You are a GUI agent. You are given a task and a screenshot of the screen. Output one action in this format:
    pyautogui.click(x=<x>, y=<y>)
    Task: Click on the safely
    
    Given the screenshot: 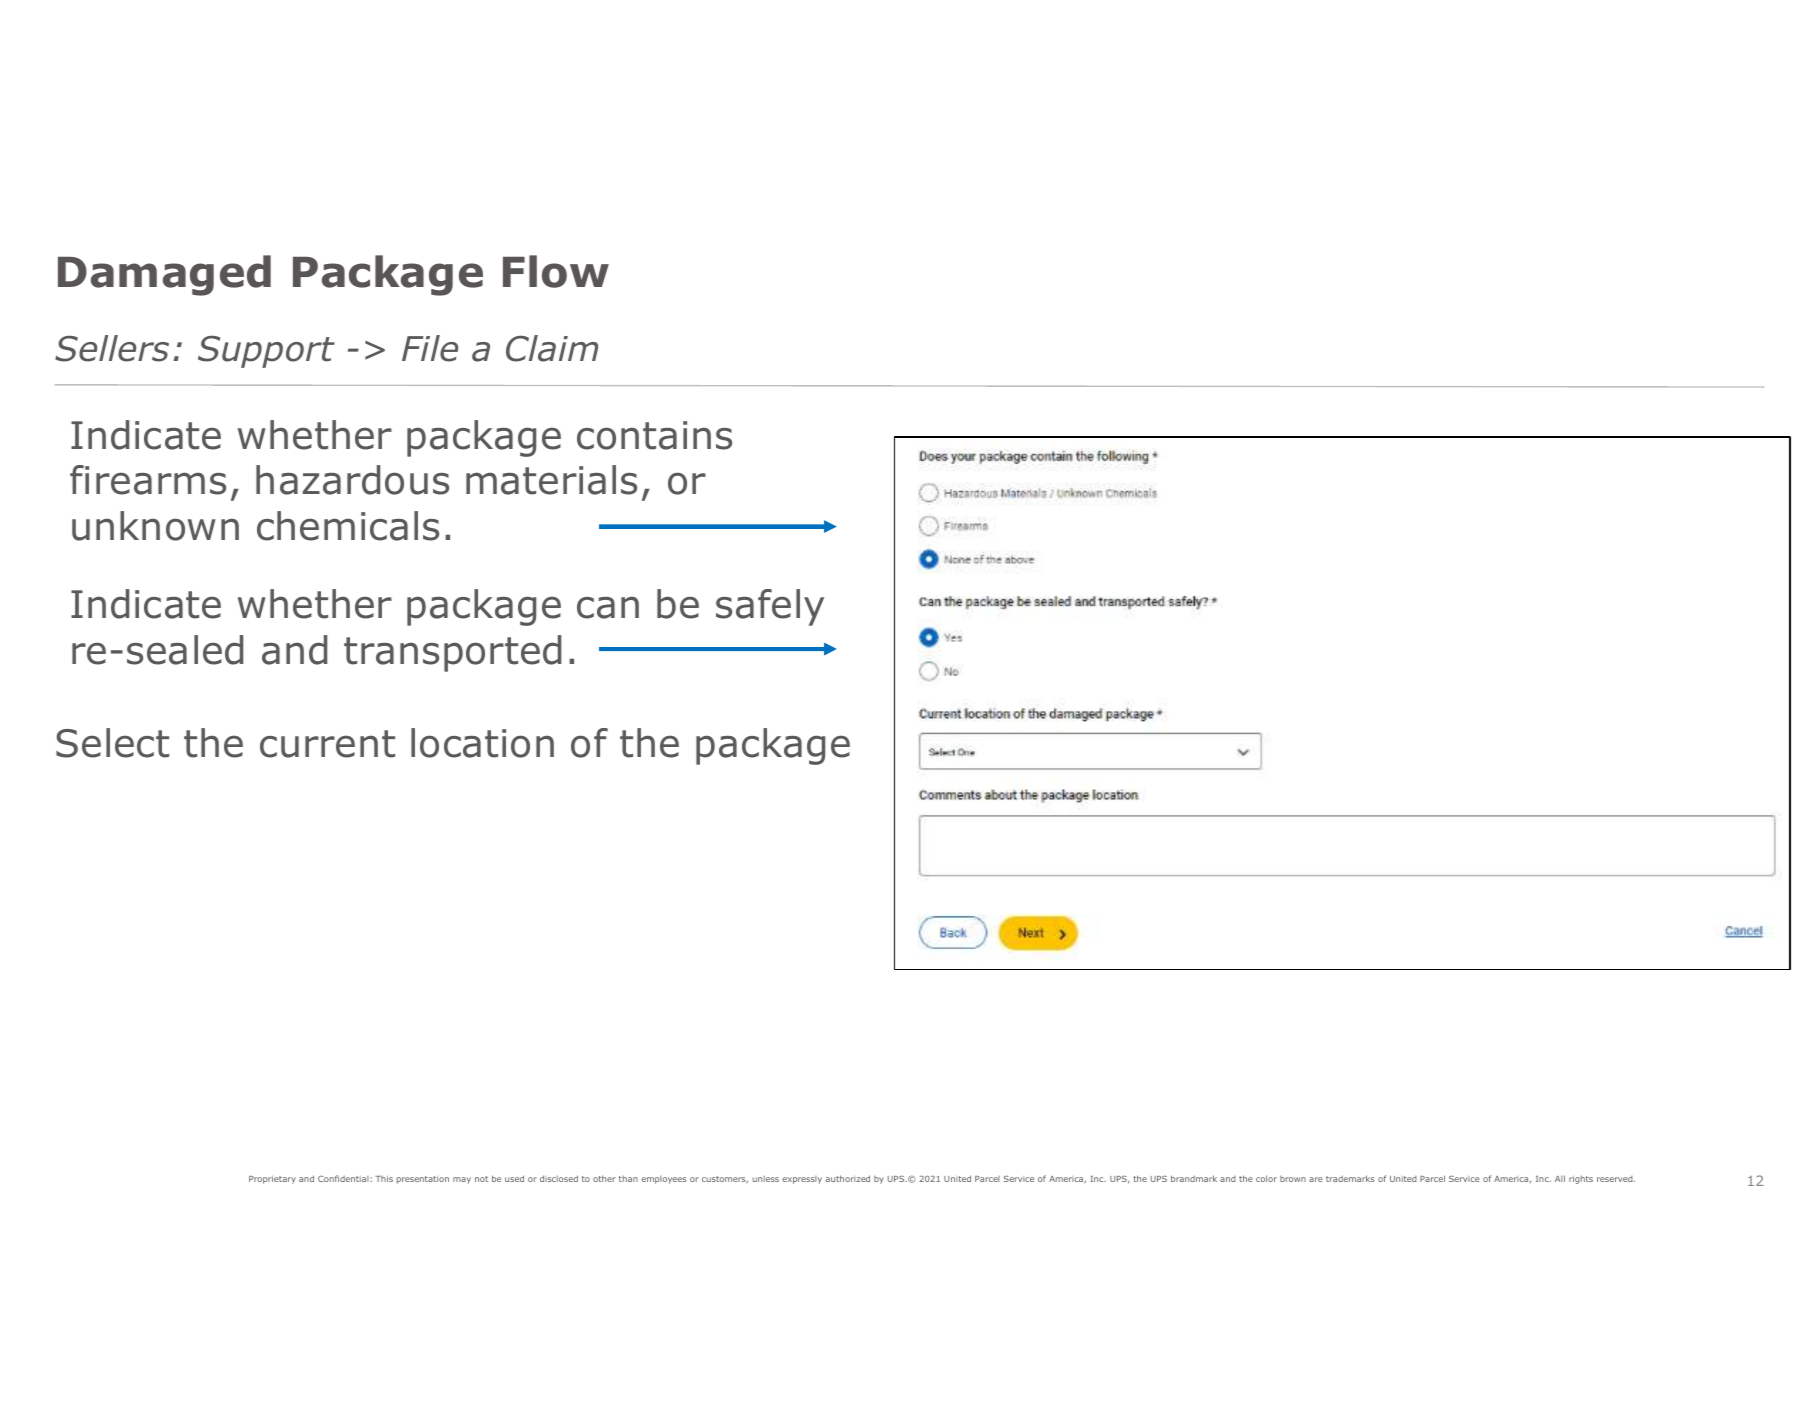 What is the action you would take?
    pyautogui.click(x=770, y=607)
